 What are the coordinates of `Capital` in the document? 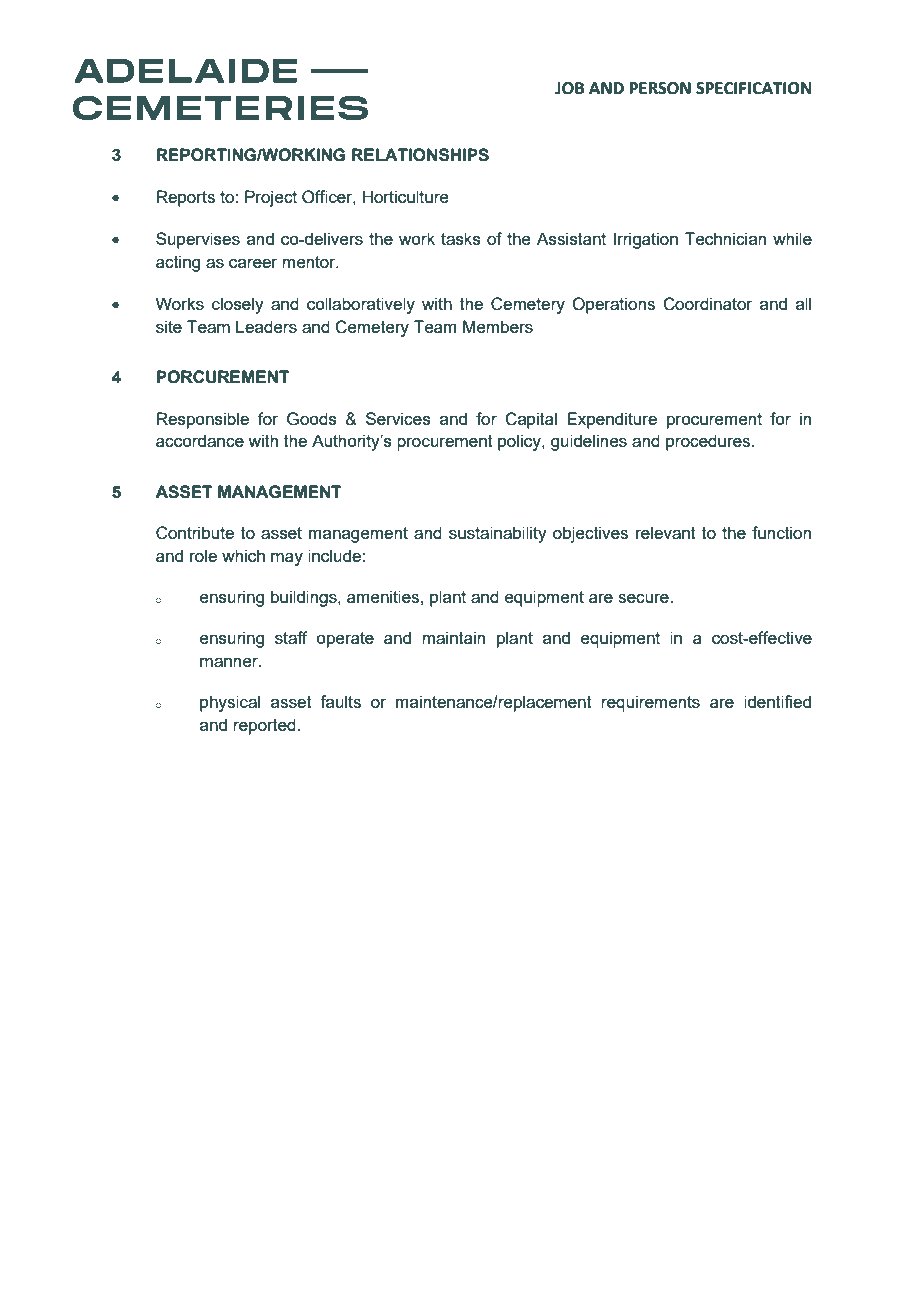 It's located at (531, 420).
